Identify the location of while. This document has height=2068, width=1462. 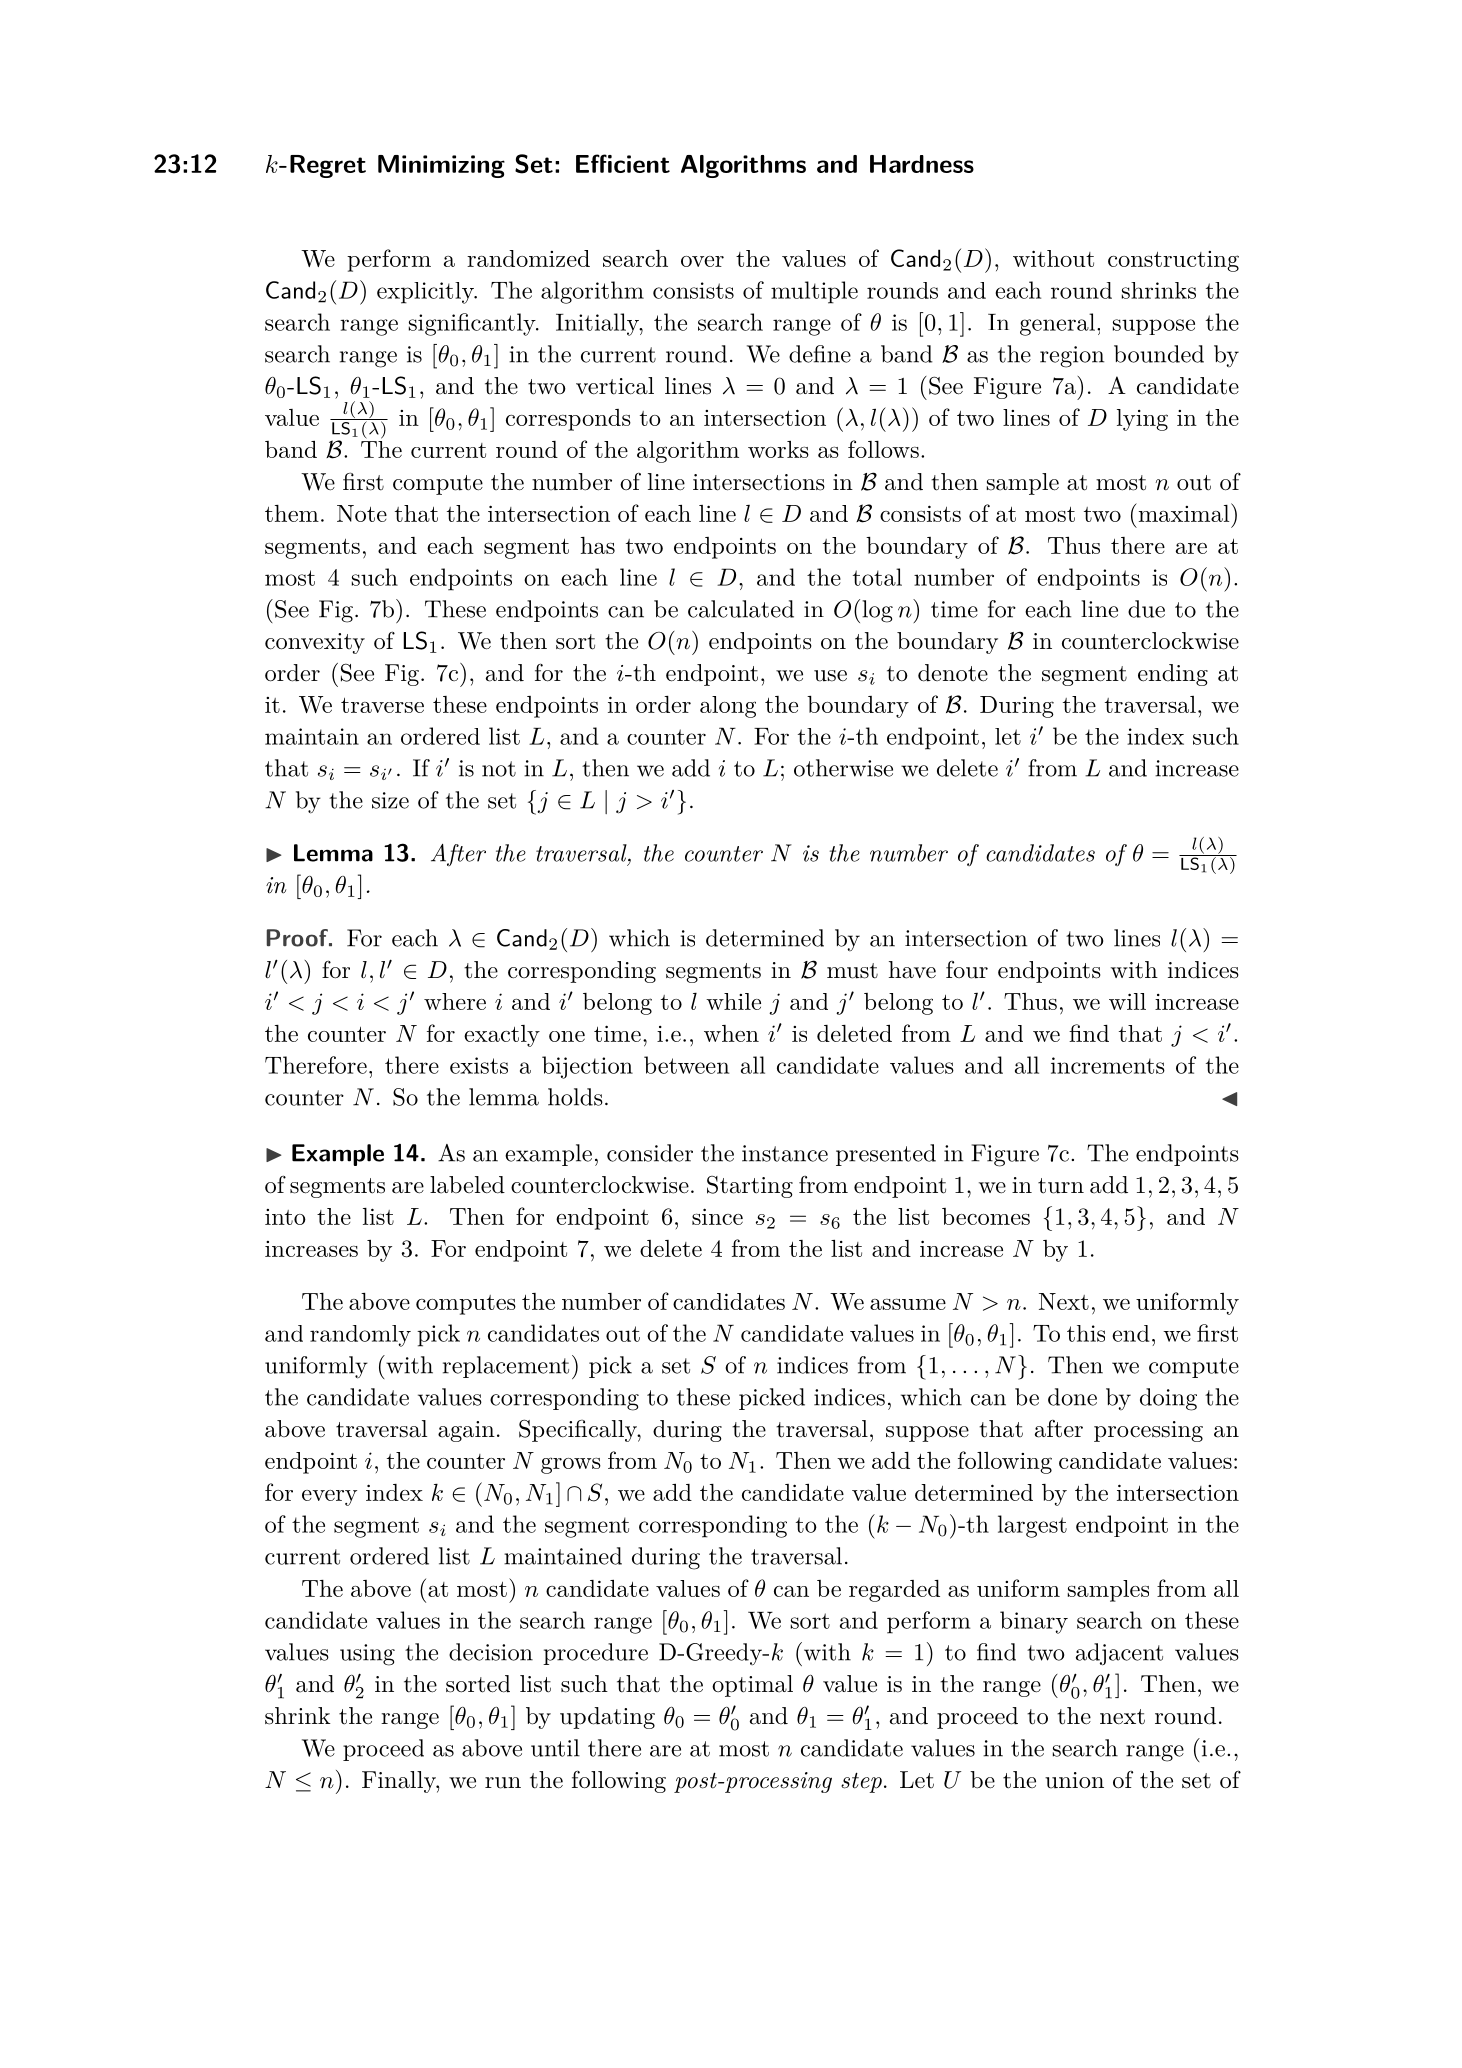
(733, 1001).
